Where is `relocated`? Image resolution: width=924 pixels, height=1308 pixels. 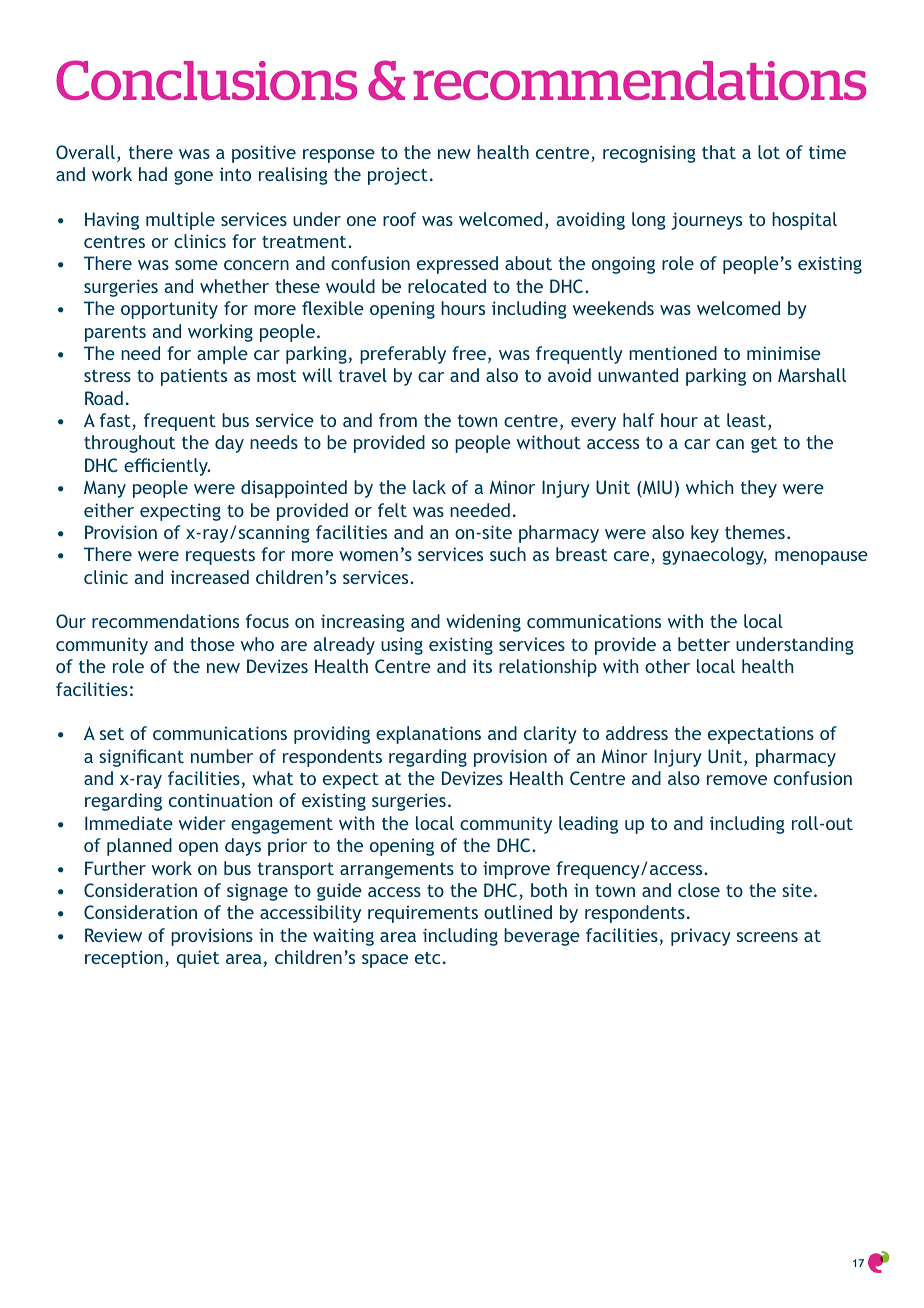
relocated is located at coordinates (447, 286).
